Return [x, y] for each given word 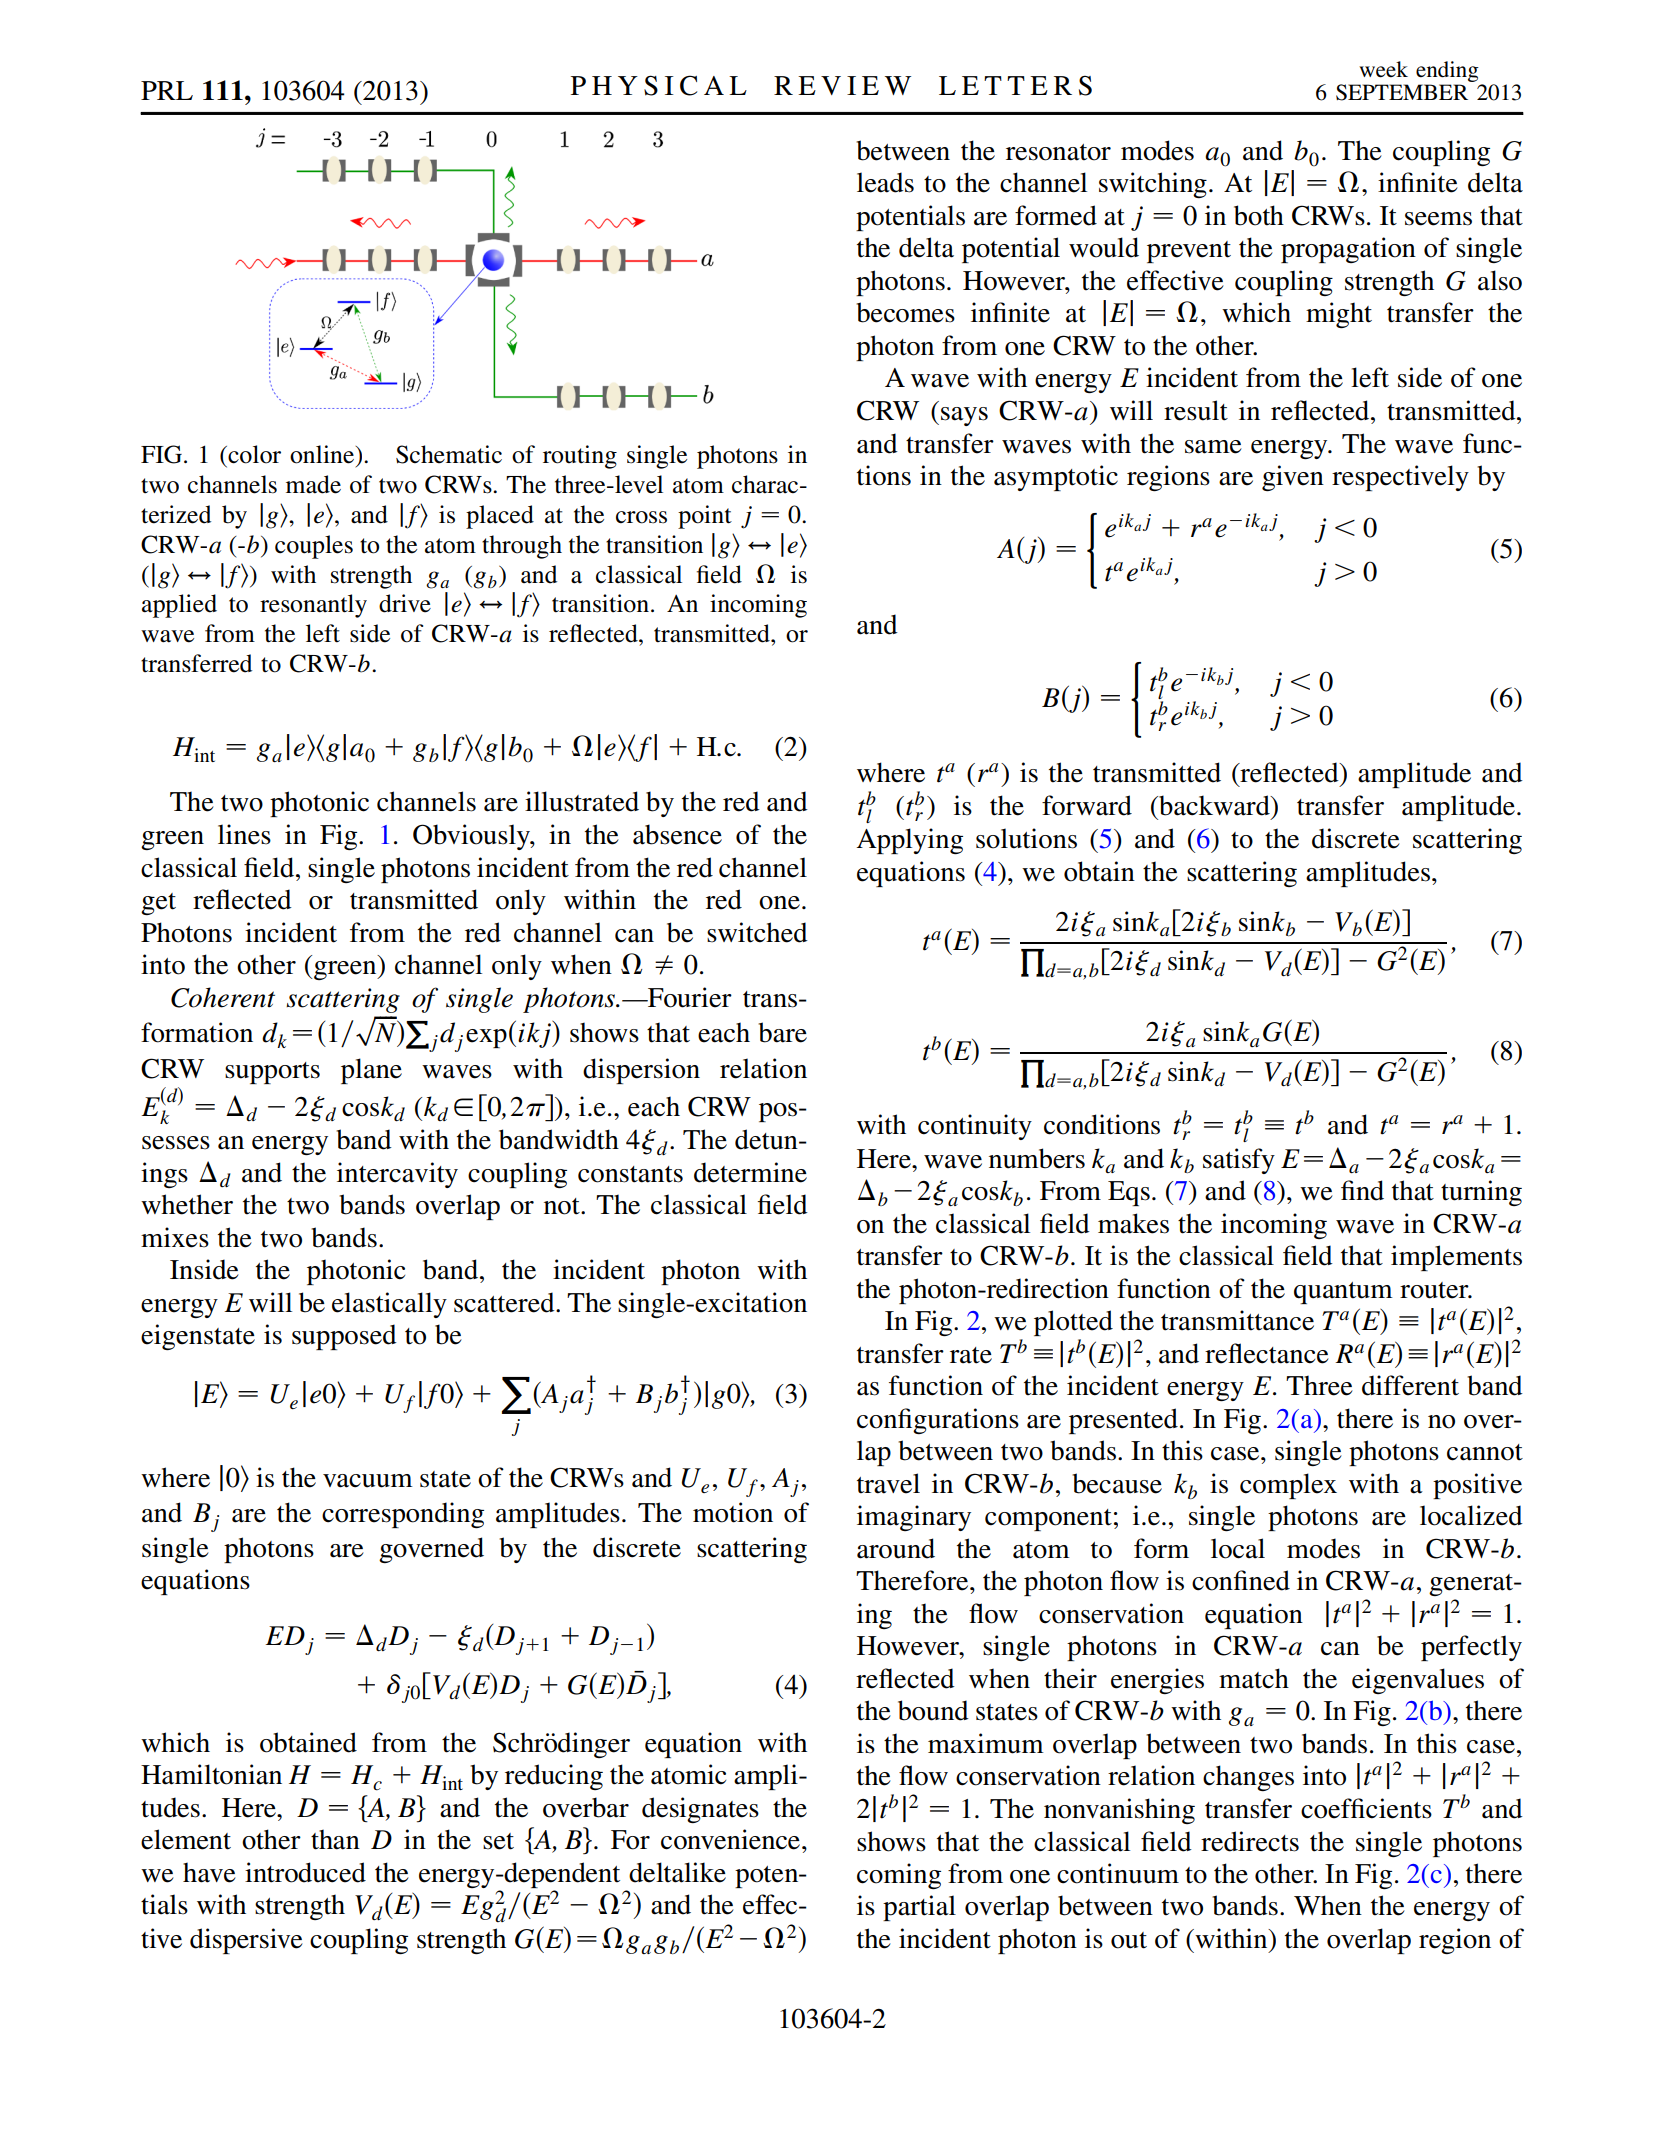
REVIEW [842, 85]
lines [244, 834]
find [1362, 1190]
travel [888, 1483]
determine [750, 1172]
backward [1214, 805]
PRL [167, 90]
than [335, 1839]
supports [272, 1073]
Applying [910, 841]
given [1293, 478]
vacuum [368, 1481]
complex [1288, 1486]
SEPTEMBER [1402, 92]
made [313, 484]
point [705, 517]
